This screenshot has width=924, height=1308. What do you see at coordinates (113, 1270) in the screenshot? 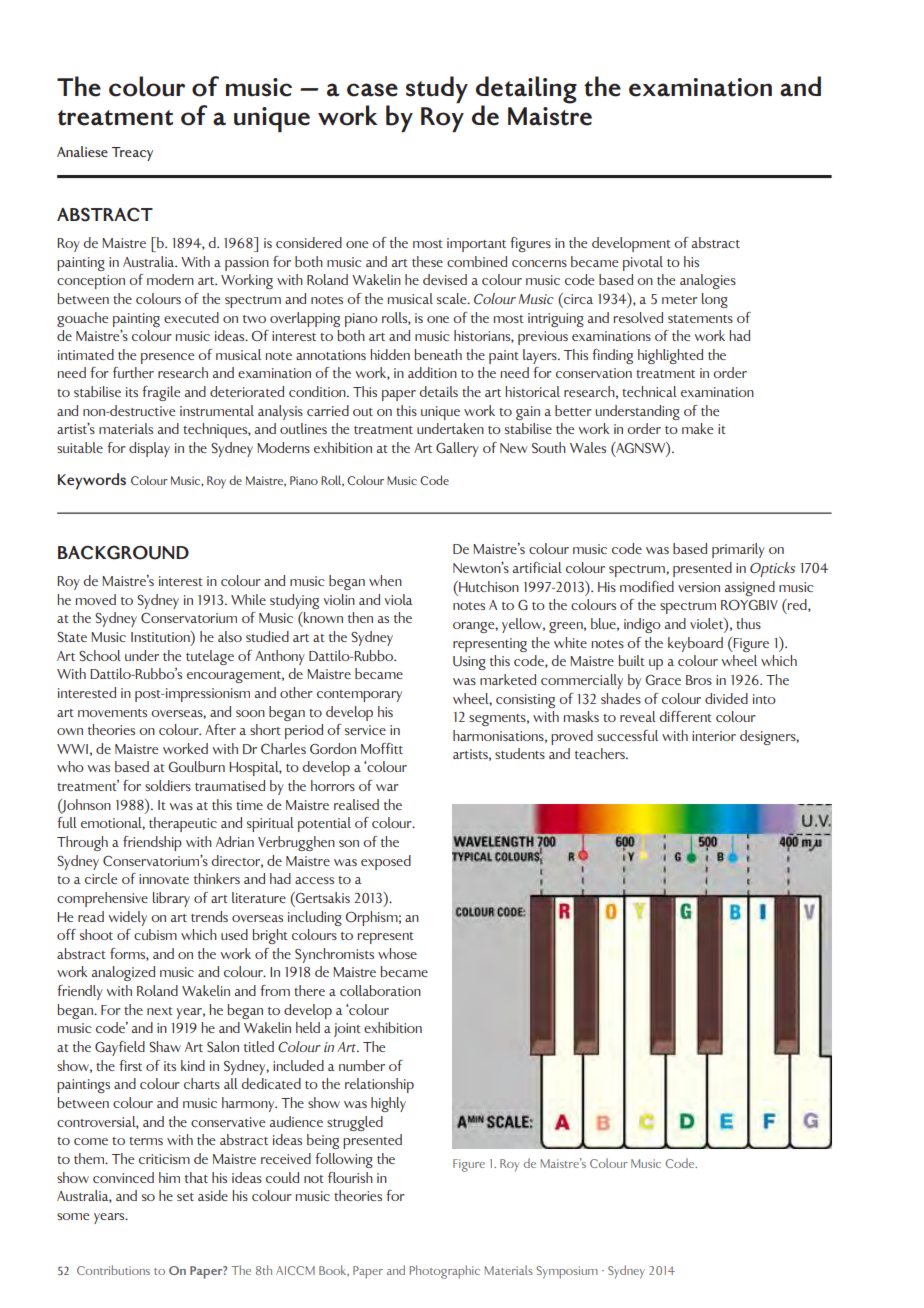
I see `Contributions` at bounding box center [113, 1270].
